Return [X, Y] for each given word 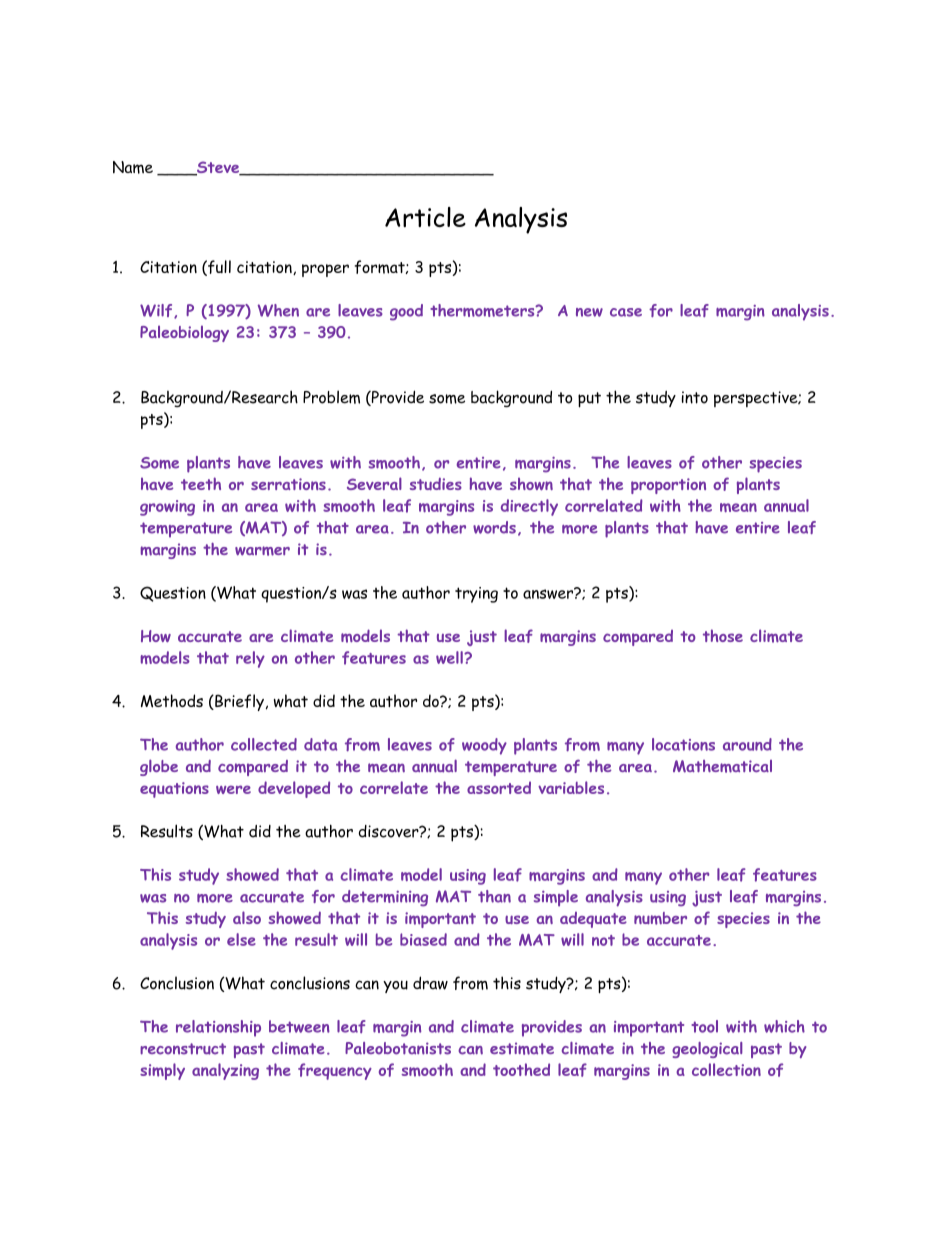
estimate [522, 1048]
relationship [218, 1028]
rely [250, 659]
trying [476, 595]
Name [133, 167]
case [626, 312]
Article [425, 217]
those [723, 635]
